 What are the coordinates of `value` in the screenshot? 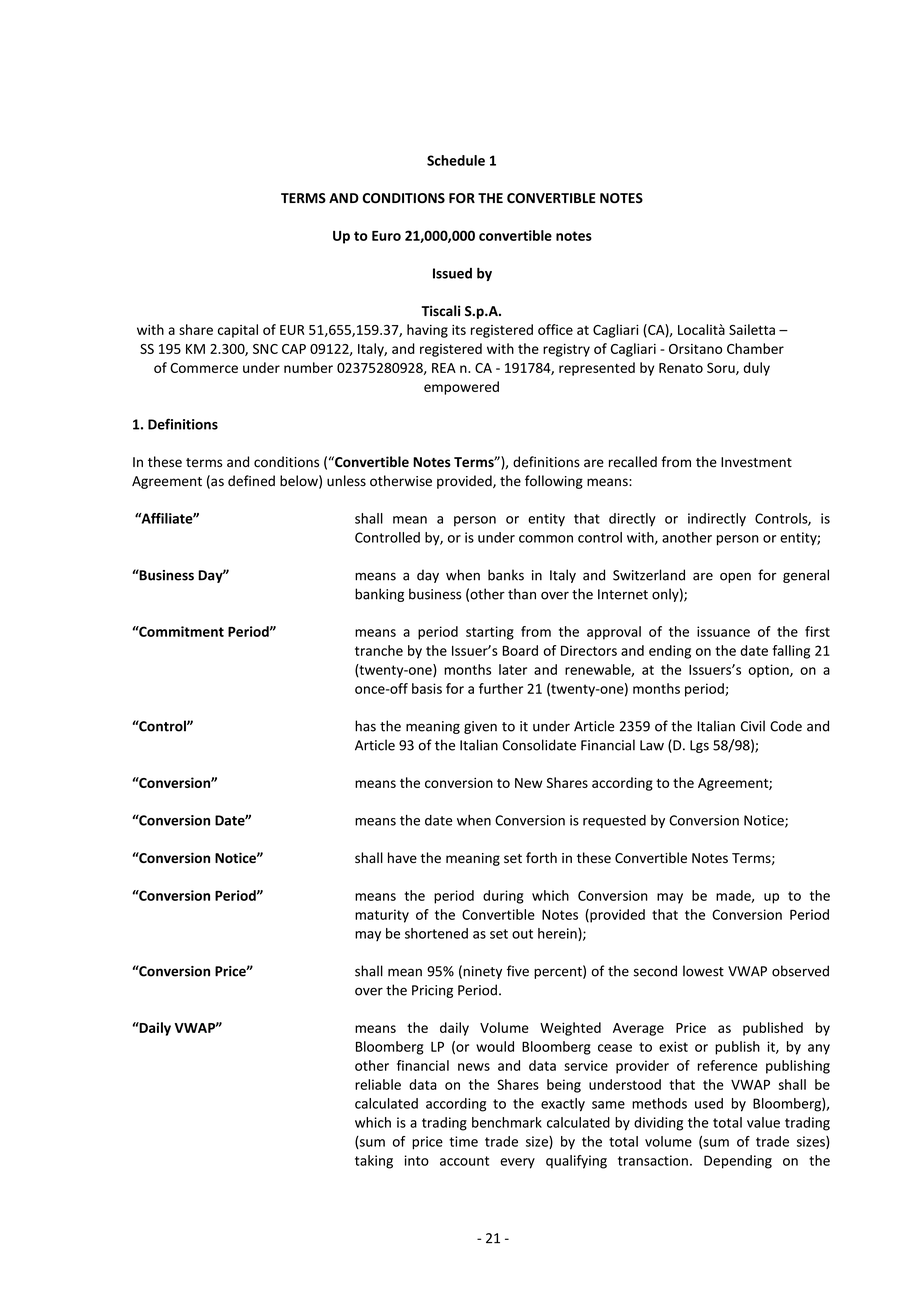 It's located at (763, 1122).
